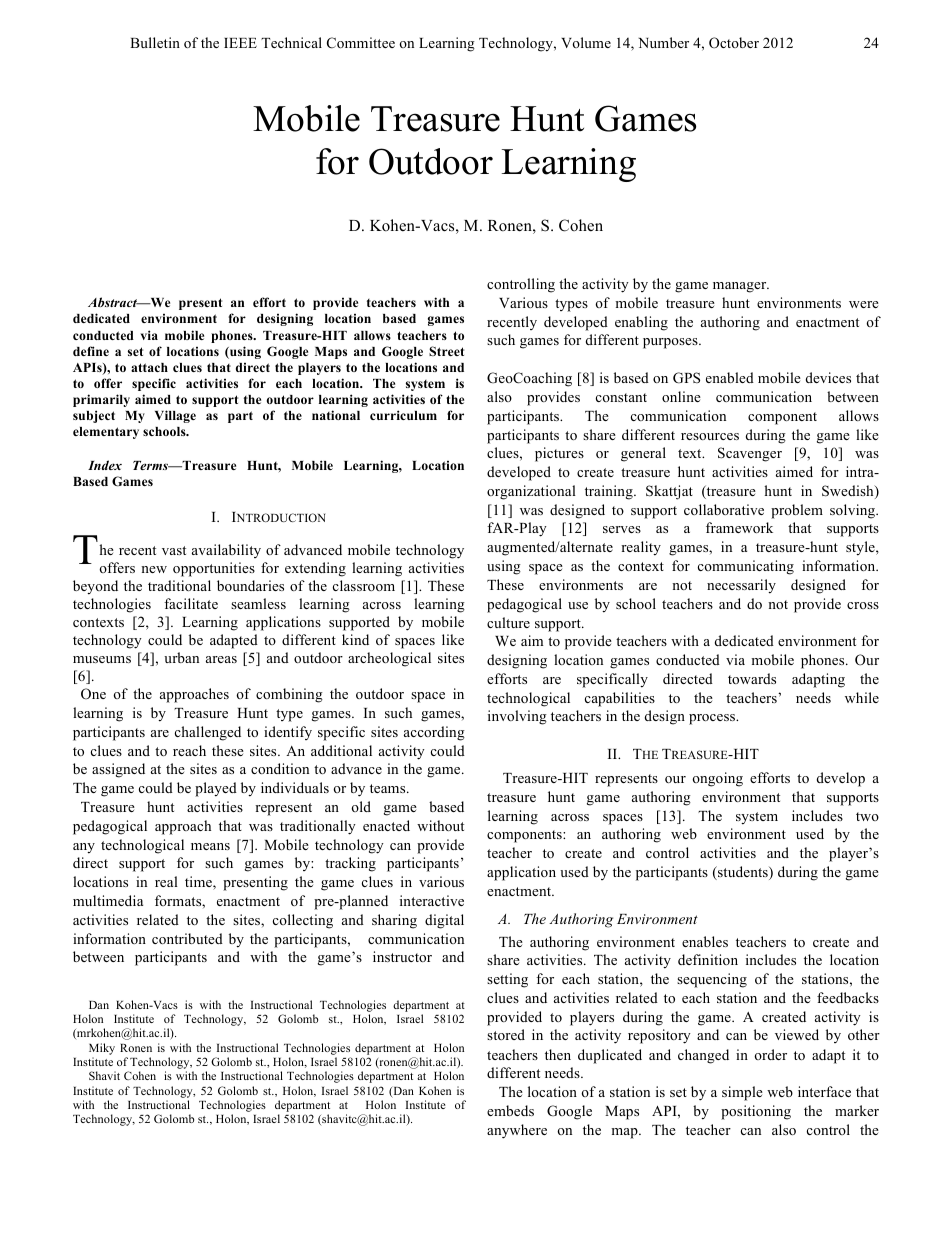 Image resolution: width=952 pixels, height=1233 pixels. Describe the element at coordinates (149, 367) in the screenshot. I see `attach` at that location.
